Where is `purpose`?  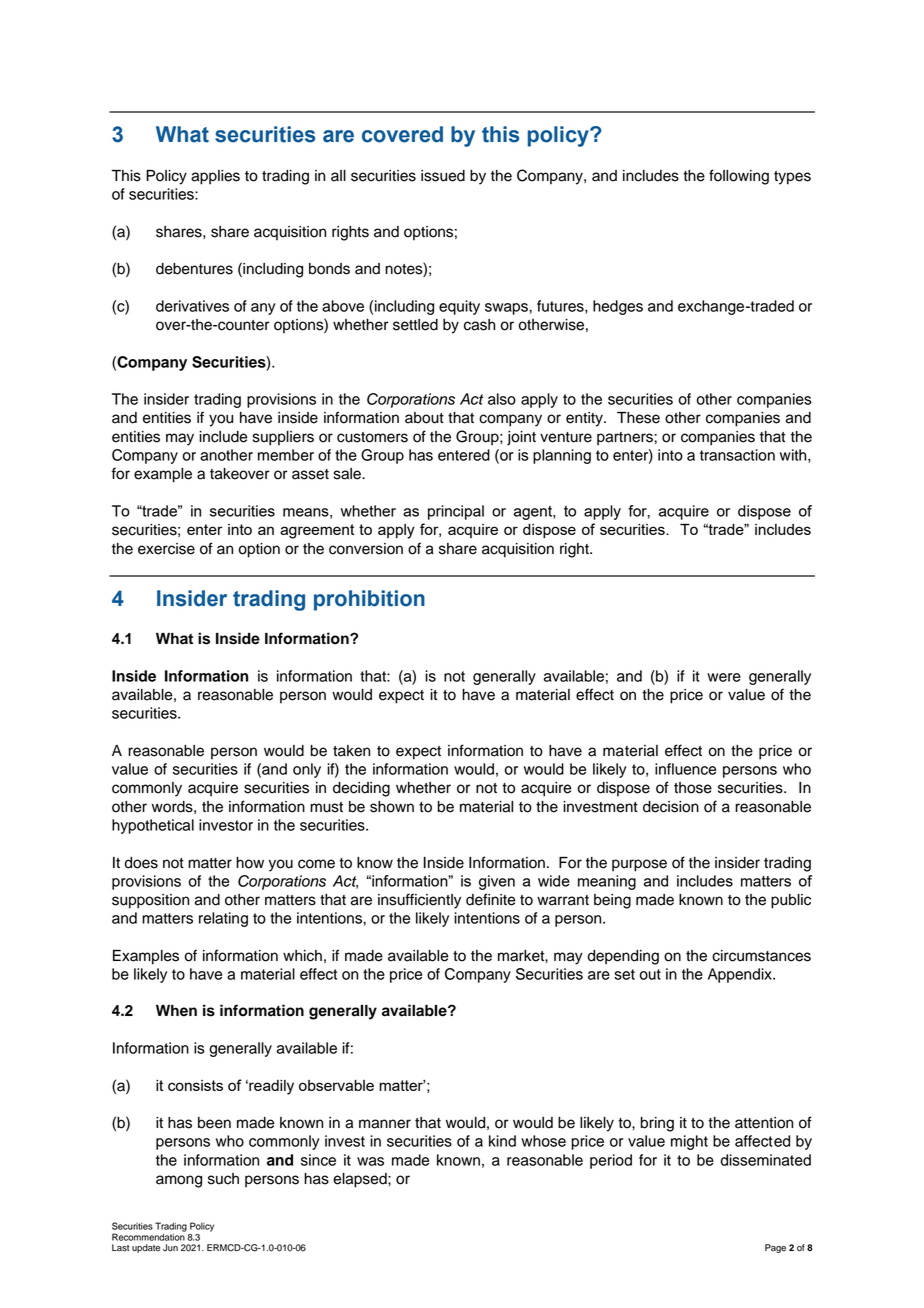 purpose is located at coordinates (639, 865).
